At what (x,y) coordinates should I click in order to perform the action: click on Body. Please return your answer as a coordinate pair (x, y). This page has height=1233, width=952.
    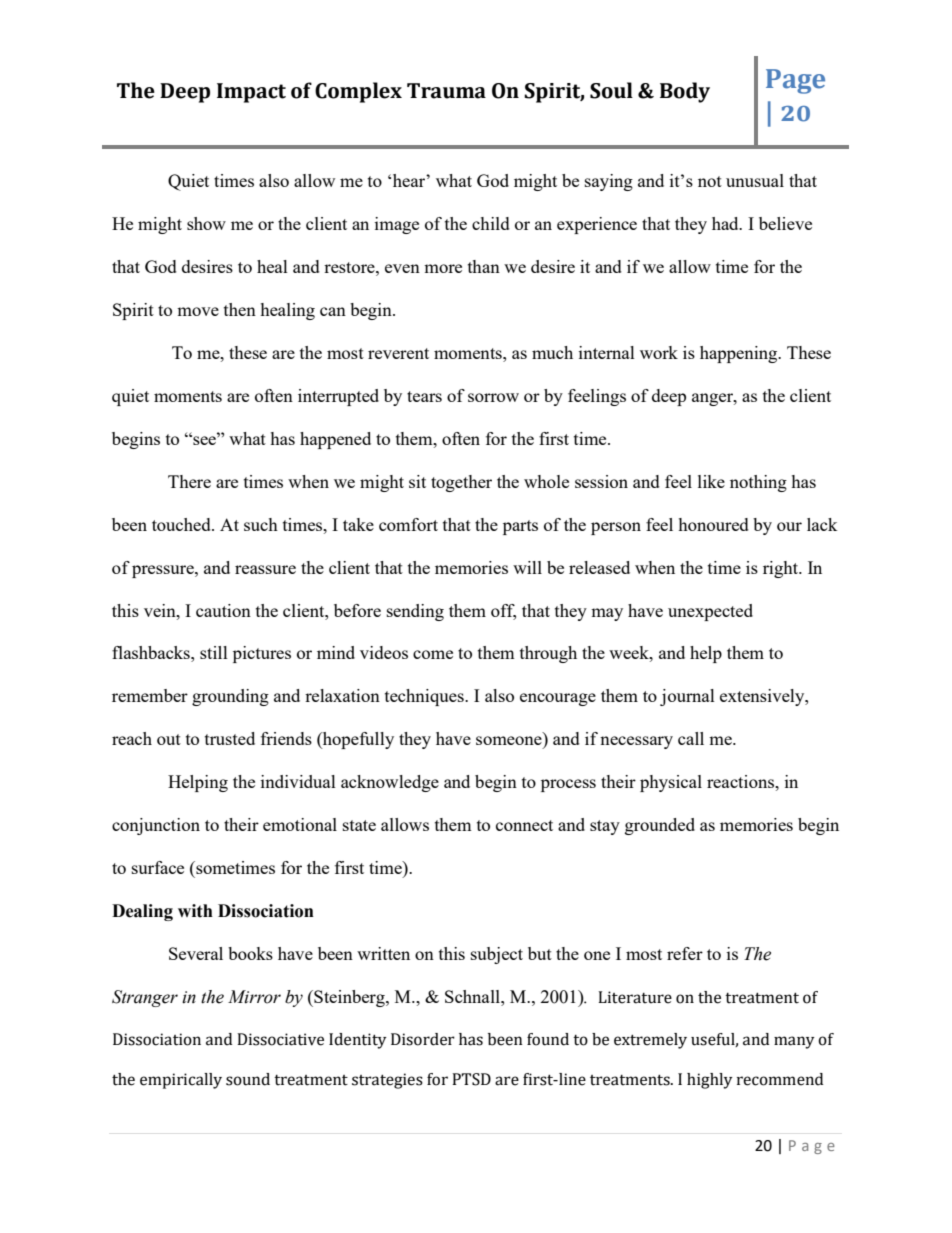
    Looking at the image, I should click on (685, 92).
